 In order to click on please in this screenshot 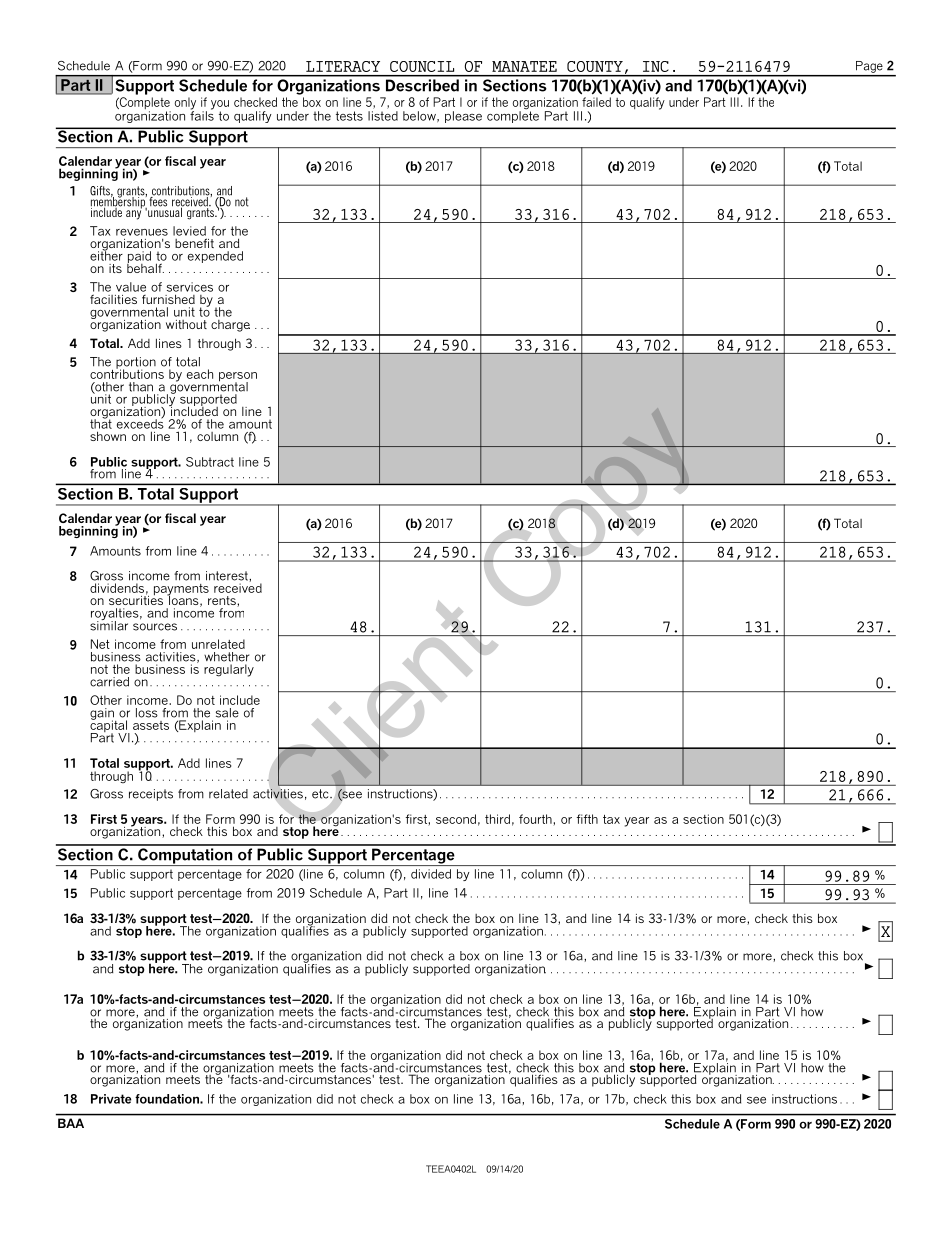, I will do `click(463, 117)`.
